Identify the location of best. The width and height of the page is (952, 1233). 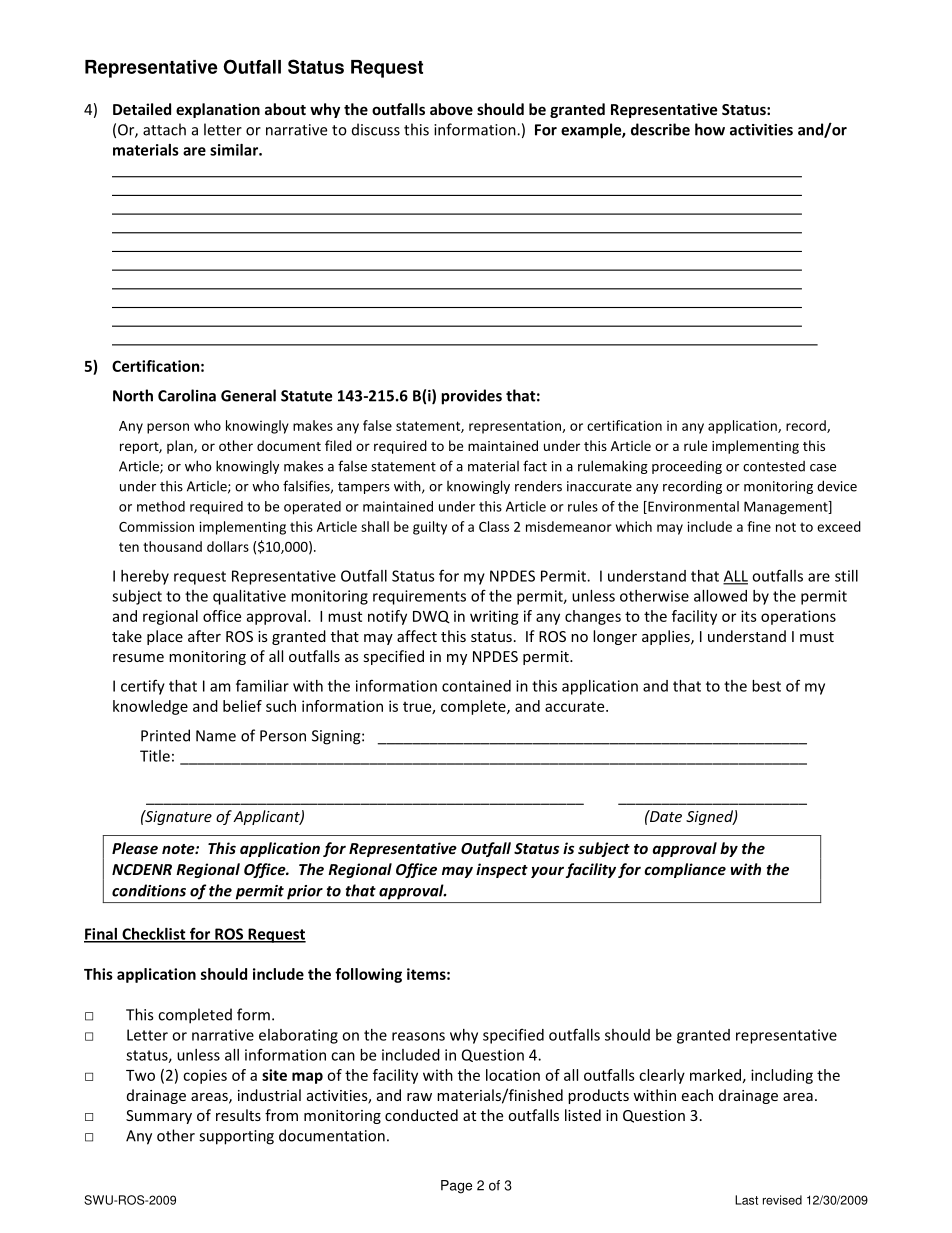
(766, 686).
